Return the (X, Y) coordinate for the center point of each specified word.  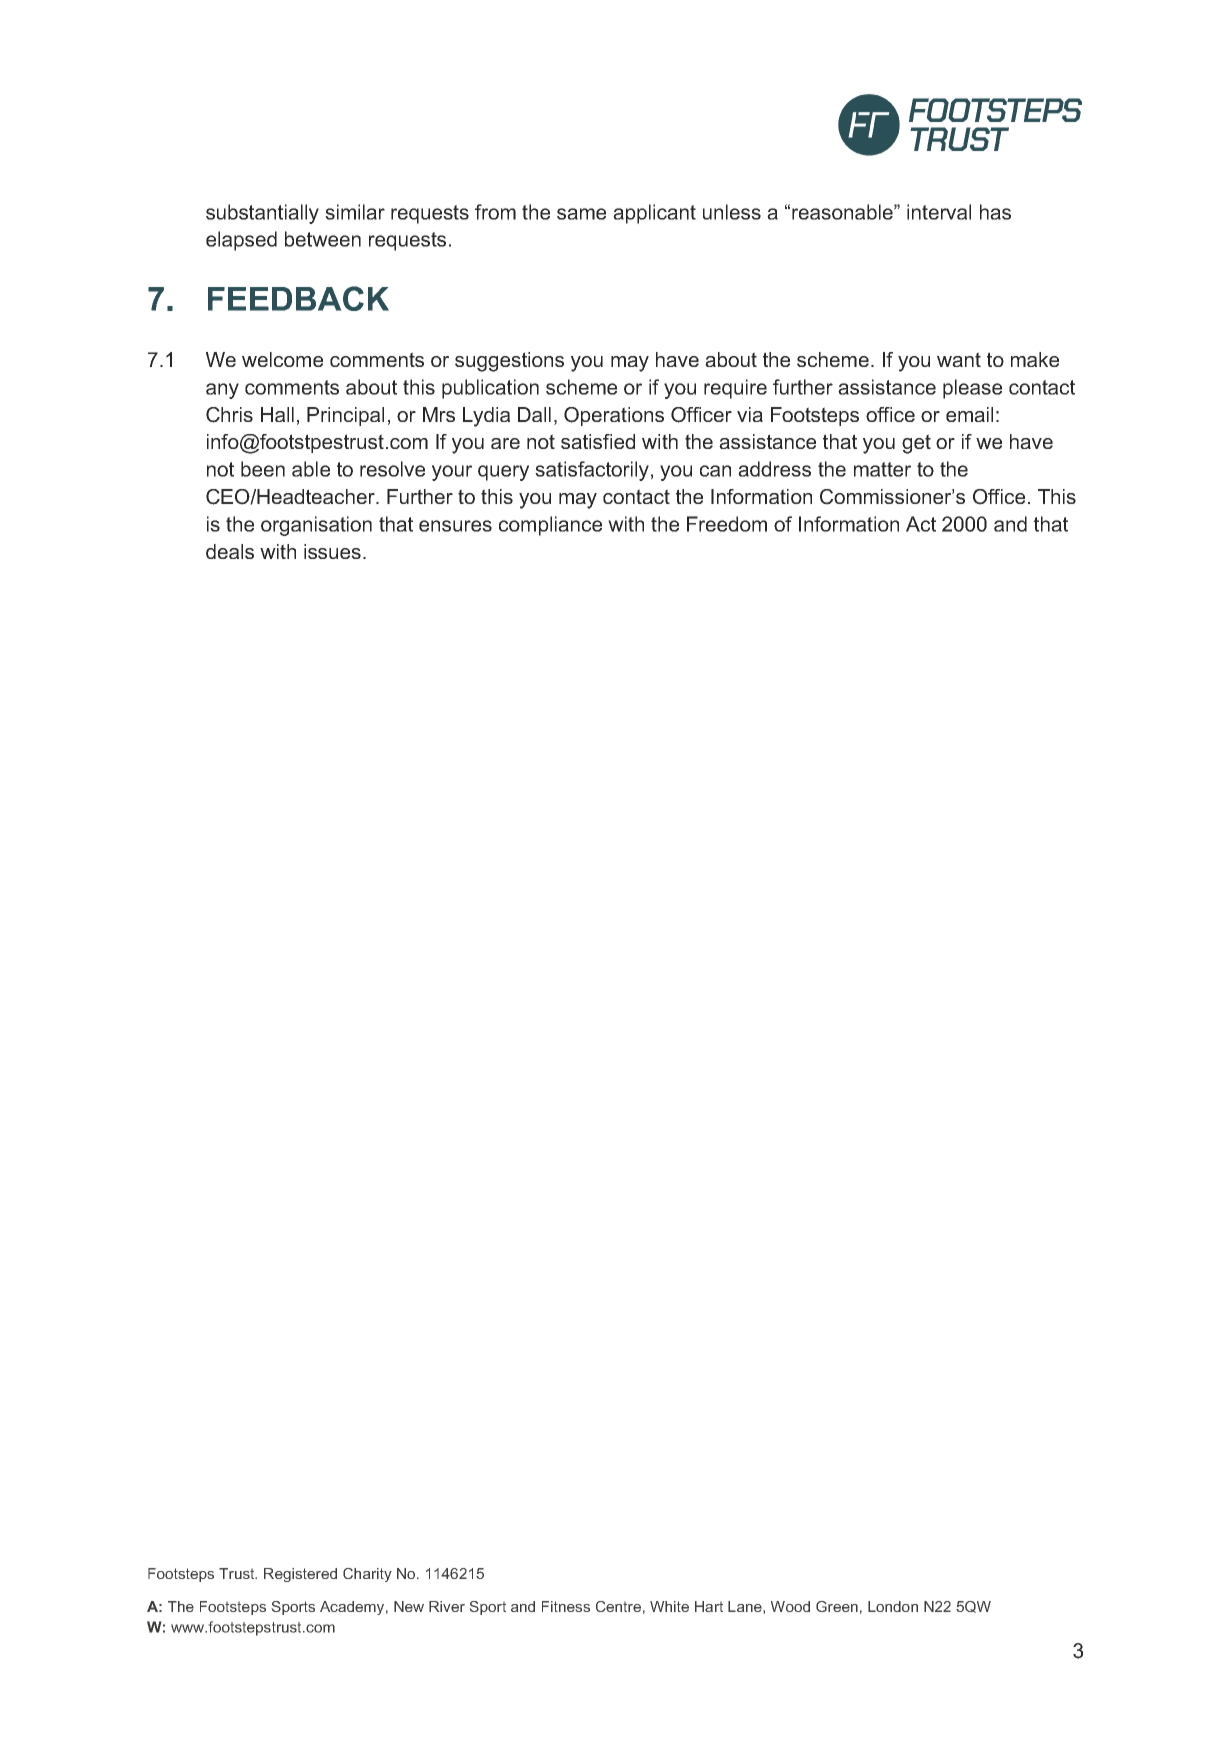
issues (332, 551)
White (669, 1606)
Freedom (727, 524)
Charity (367, 1575)
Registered (300, 1575)
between (323, 239)
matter (882, 469)
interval (939, 212)
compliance (550, 526)
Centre (618, 1606)
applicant (654, 214)
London (893, 1606)
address (774, 469)
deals (230, 551)
